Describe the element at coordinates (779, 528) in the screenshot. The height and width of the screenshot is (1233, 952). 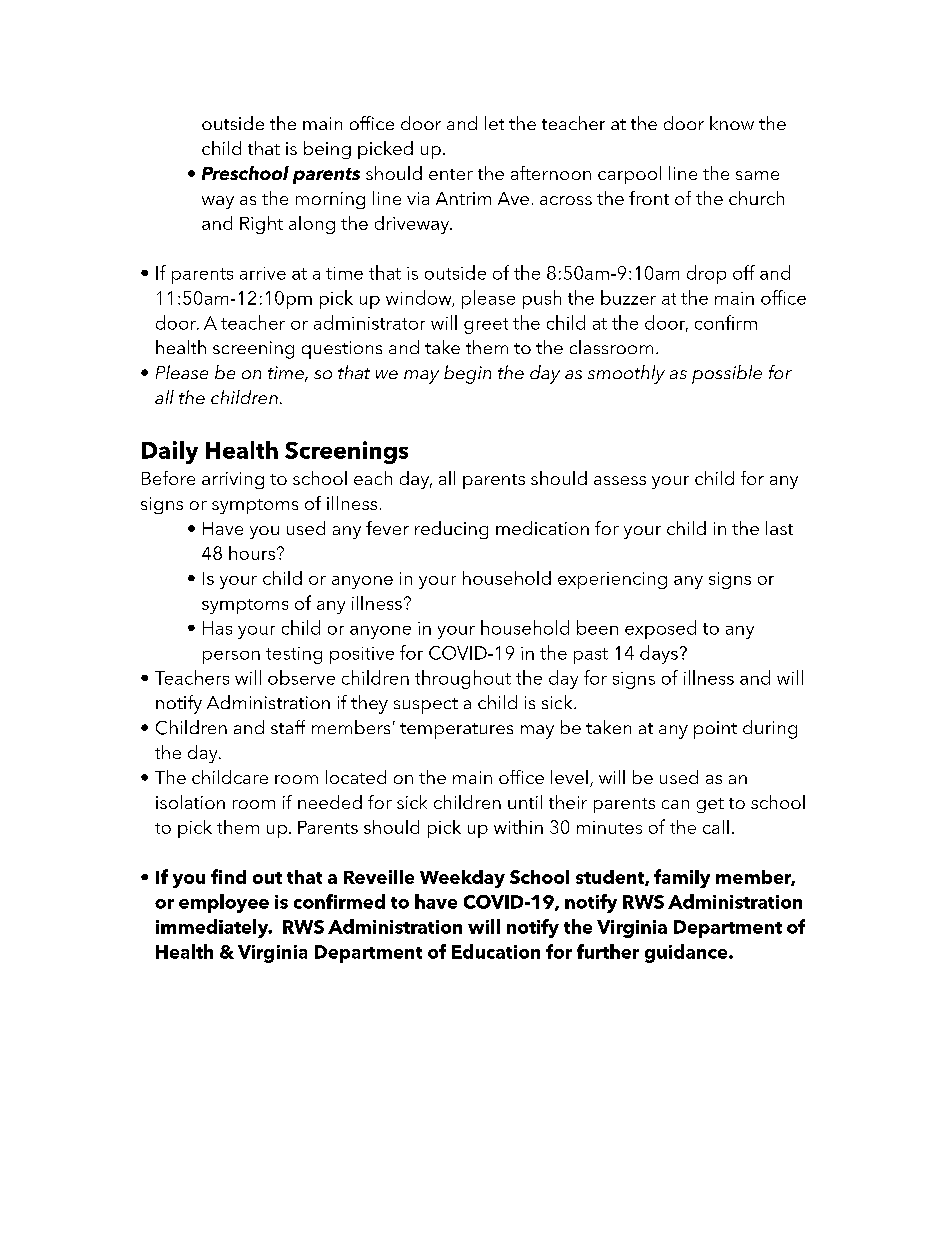
I see `last` at that location.
